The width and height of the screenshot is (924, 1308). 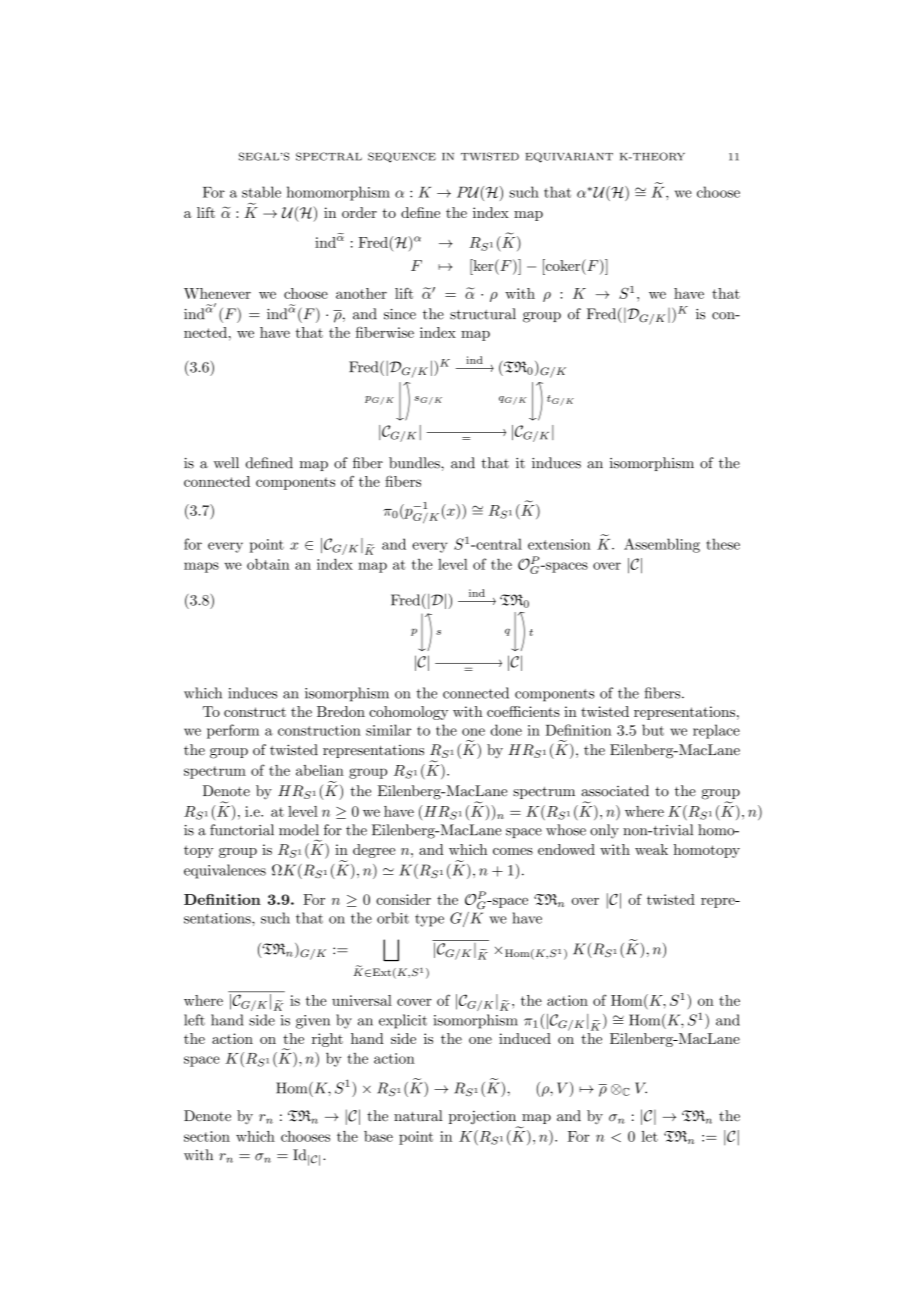 What do you see at coordinates (615, 791) in the screenshot?
I see `associated` at bounding box center [615, 791].
